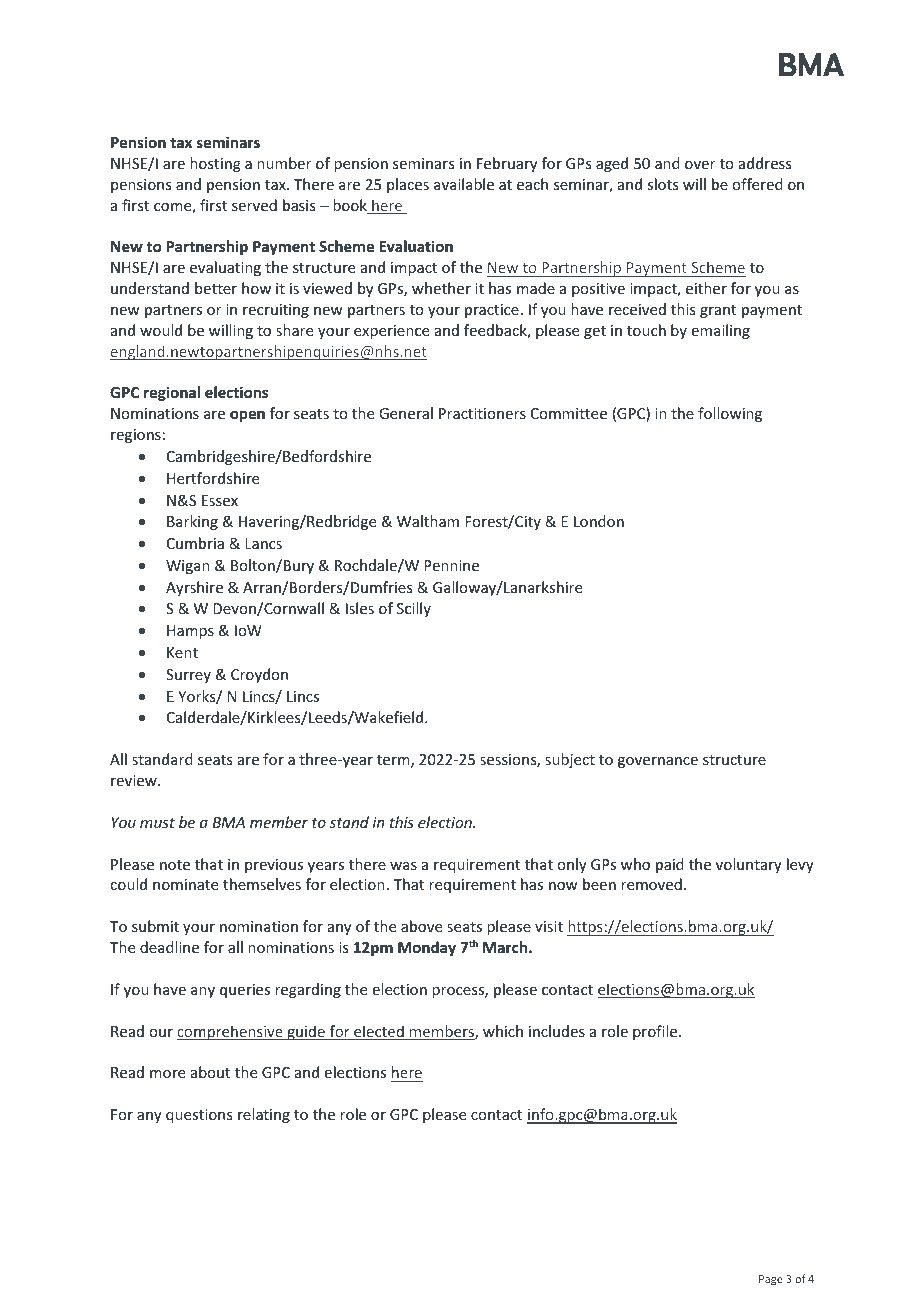 The image size is (924, 1309). What do you see at coordinates (195, 543) in the page?
I see `Cumbria` at bounding box center [195, 543].
